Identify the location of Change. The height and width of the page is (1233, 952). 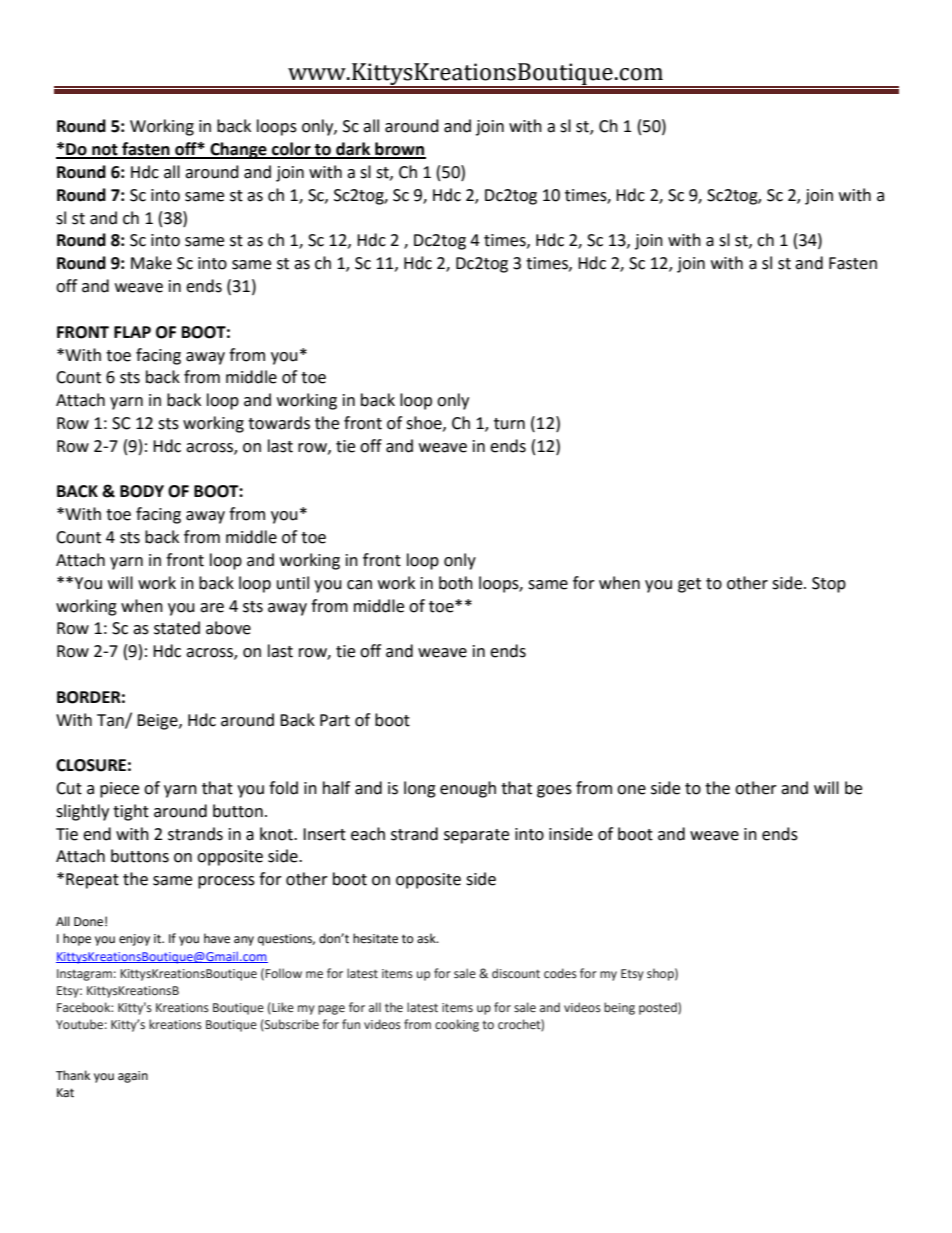
(238, 150).
